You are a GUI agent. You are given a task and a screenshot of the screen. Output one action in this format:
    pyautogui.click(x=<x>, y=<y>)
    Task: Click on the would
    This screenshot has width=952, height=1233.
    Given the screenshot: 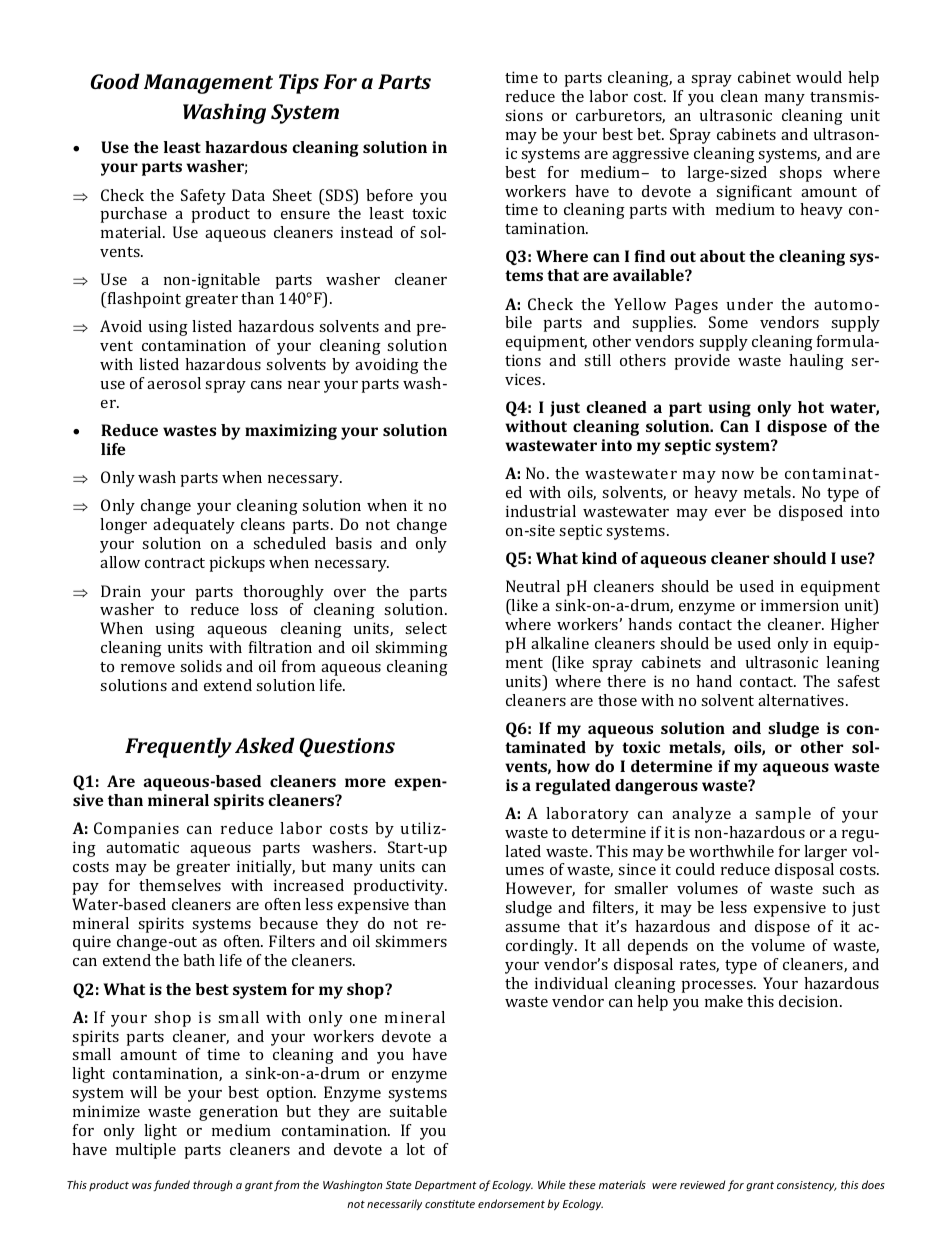 What is the action you would take?
    pyautogui.click(x=819, y=77)
